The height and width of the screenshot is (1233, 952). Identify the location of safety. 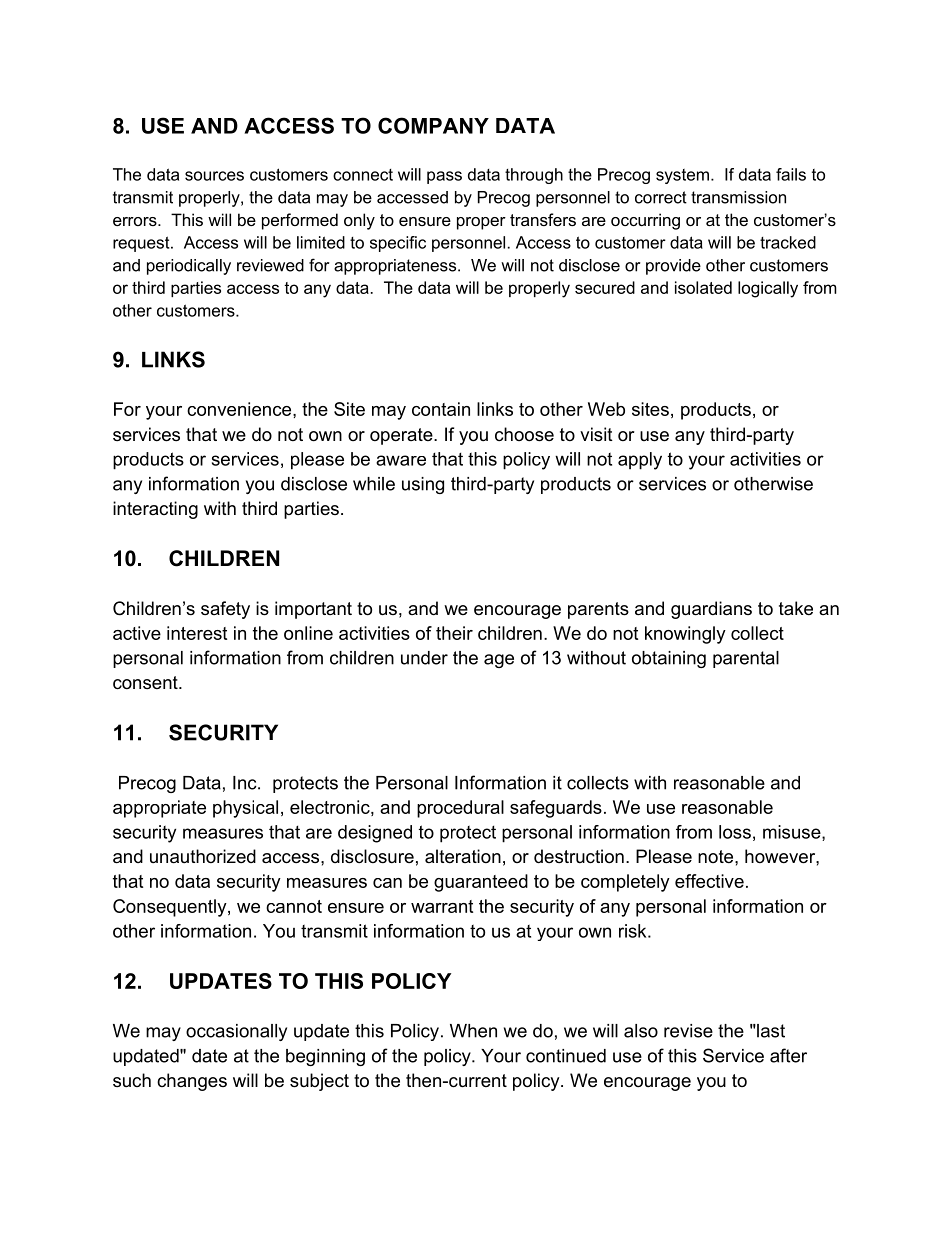
(225, 610).
